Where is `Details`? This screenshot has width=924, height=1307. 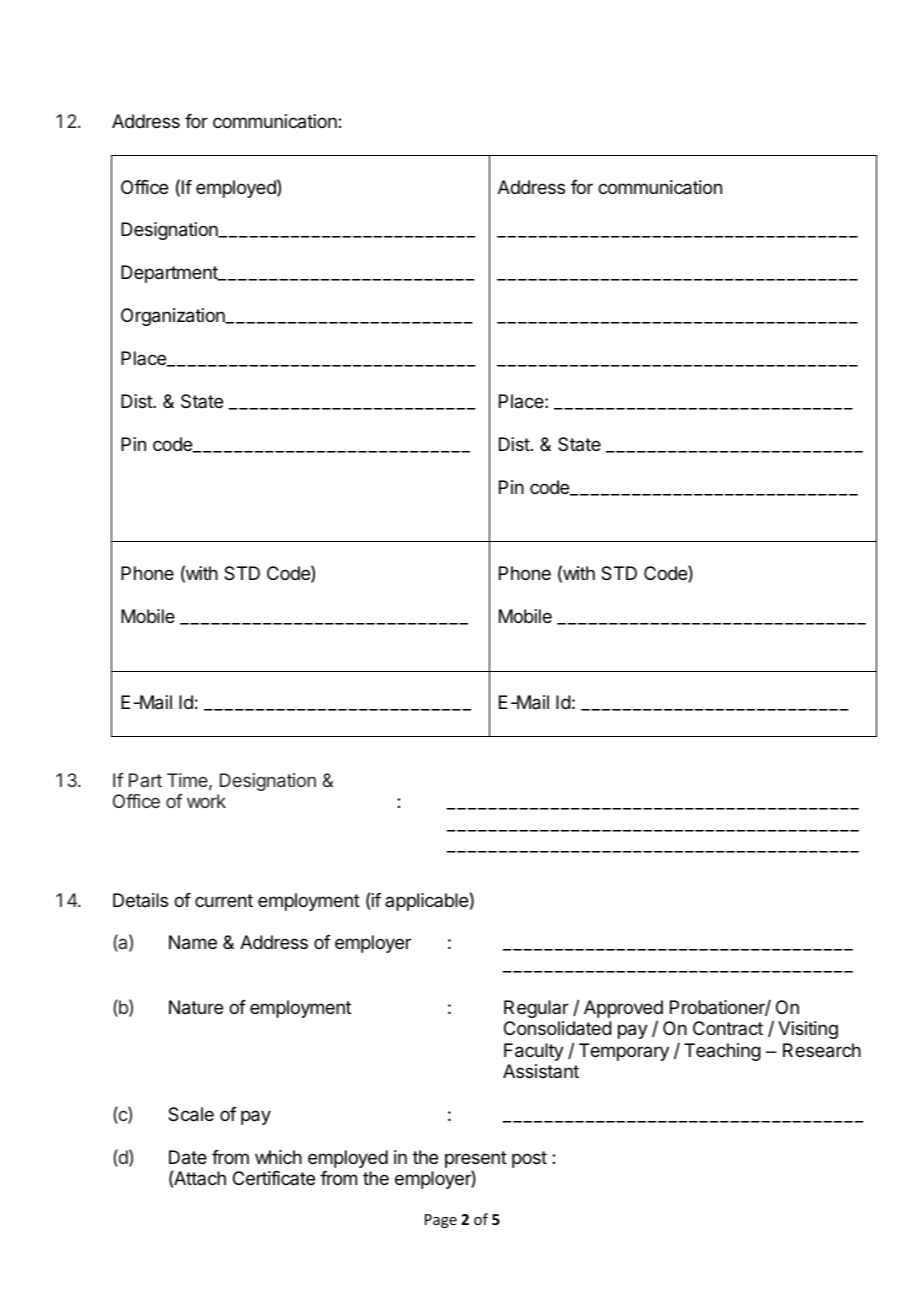
Details is located at coordinates (140, 900).
